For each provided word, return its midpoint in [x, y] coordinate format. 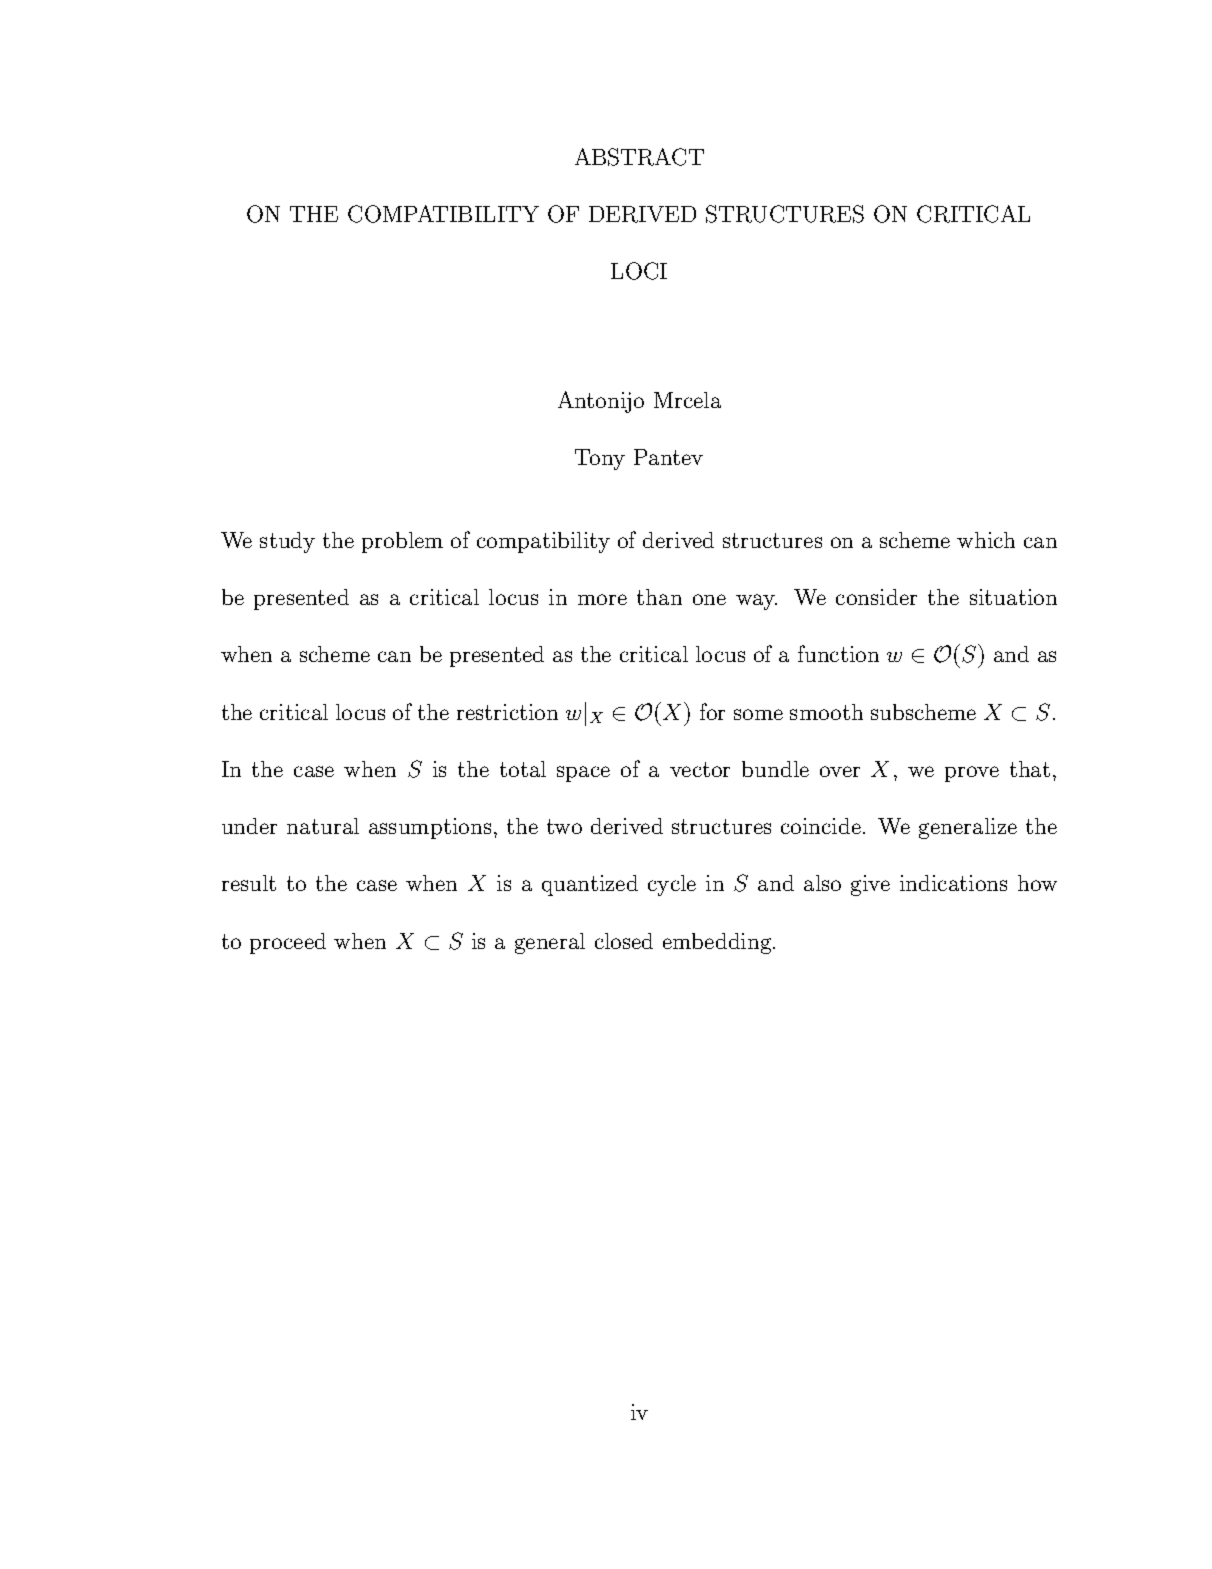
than [659, 597]
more [602, 599]
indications [953, 883]
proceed [288, 943]
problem [402, 542]
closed [624, 941]
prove [972, 774]
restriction [507, 712]
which [986, 540]
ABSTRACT [639, 157]
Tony [600, 459]
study [287, 542]
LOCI [639, 271]
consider [876, 597]
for [712, 711]
